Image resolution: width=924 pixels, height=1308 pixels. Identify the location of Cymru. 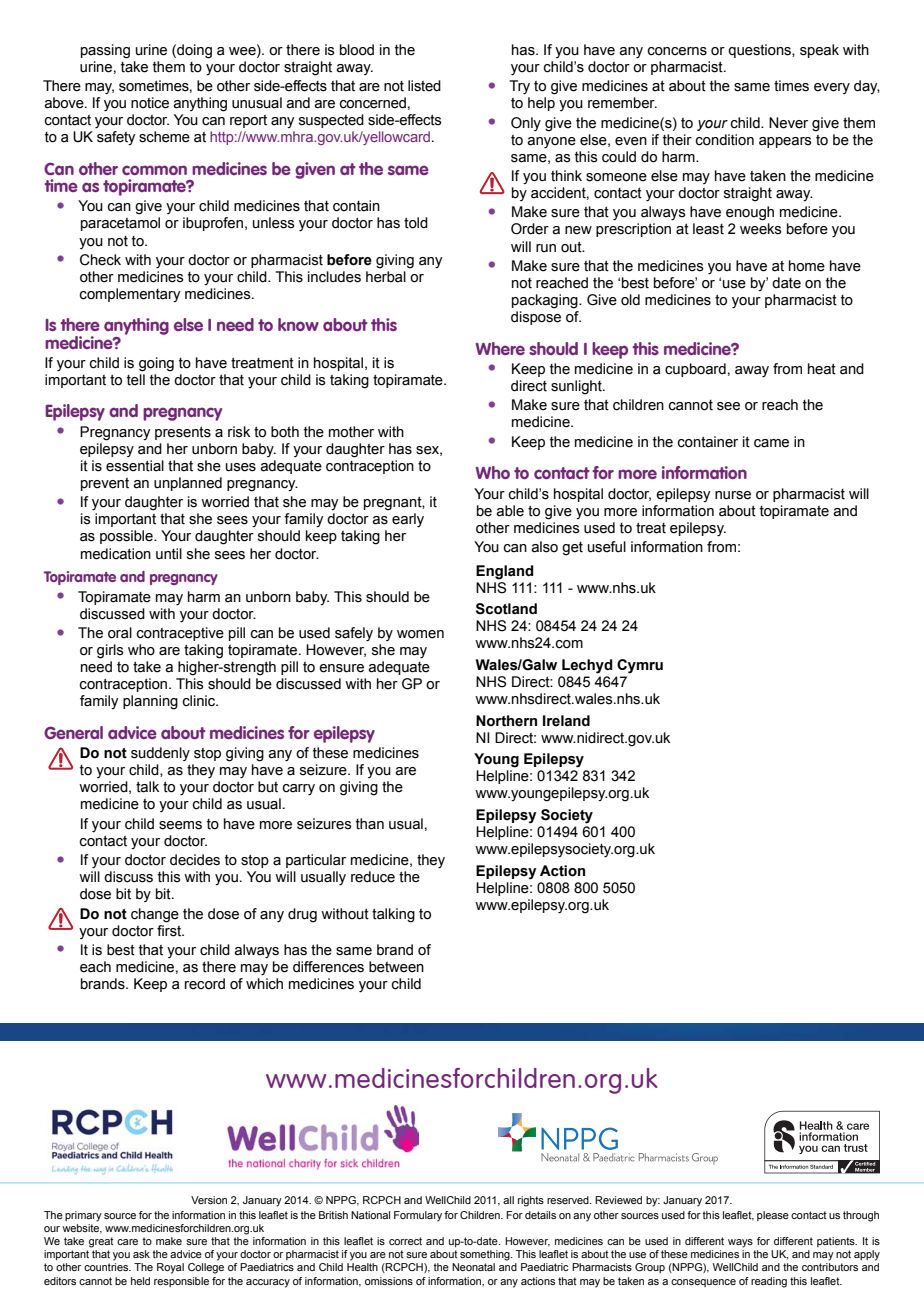
(640, 666).
